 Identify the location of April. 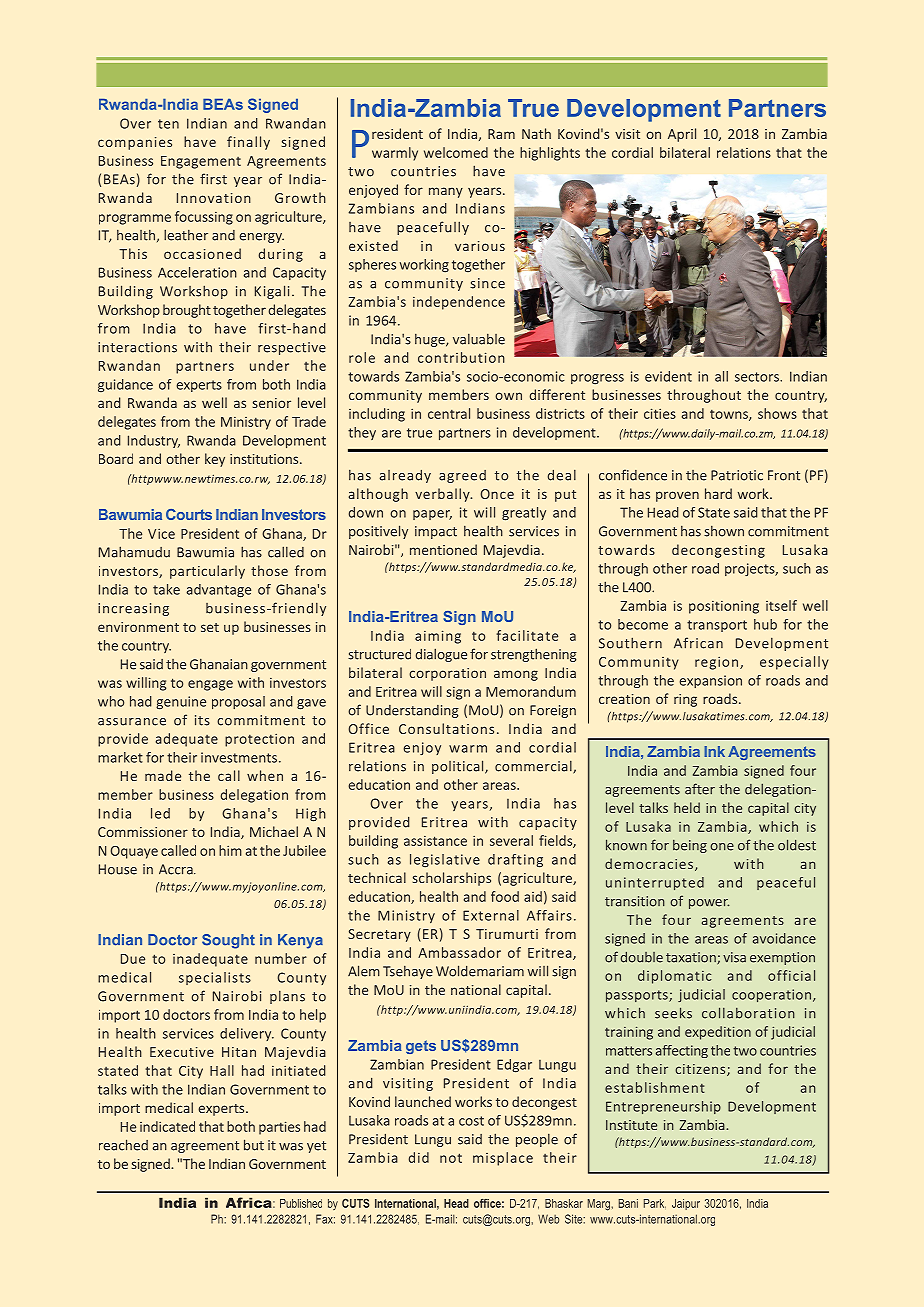
(682, 135).
